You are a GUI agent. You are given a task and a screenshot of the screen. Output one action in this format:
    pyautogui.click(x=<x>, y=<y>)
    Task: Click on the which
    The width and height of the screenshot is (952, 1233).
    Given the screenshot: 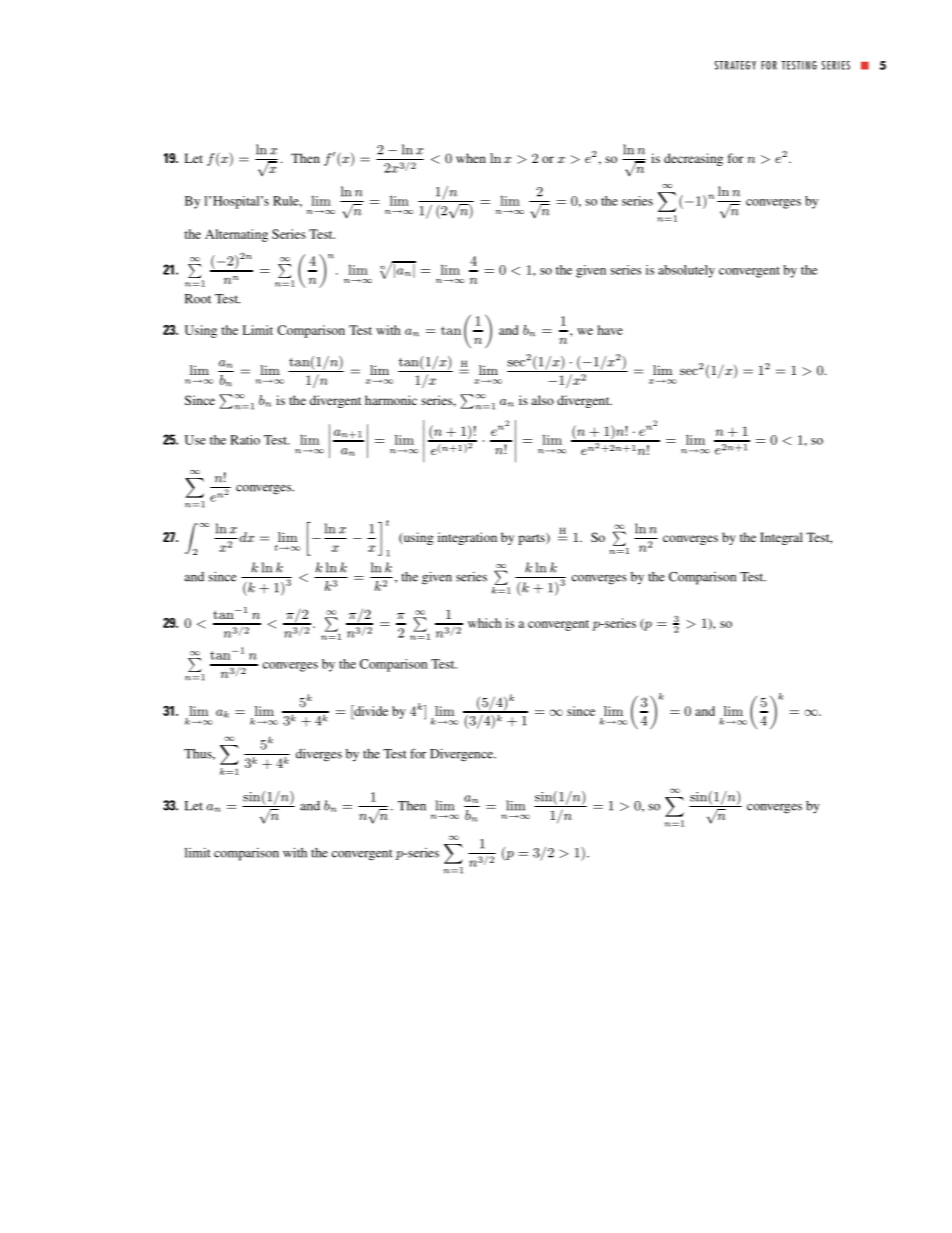 What is the action you would take?
    pyautogui.click(x=484, y=623)
